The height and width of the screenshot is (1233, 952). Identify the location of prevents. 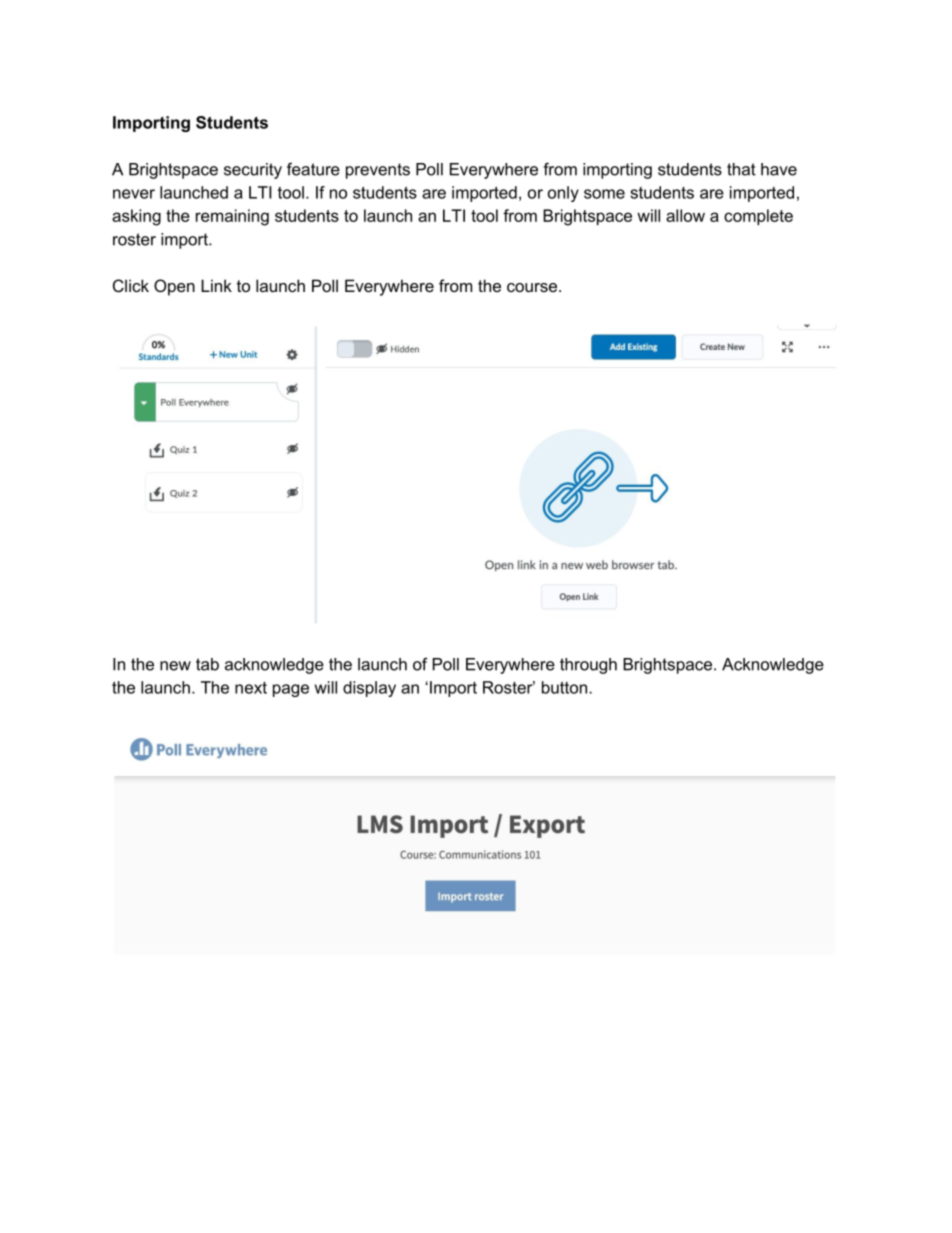
(378, 171).
